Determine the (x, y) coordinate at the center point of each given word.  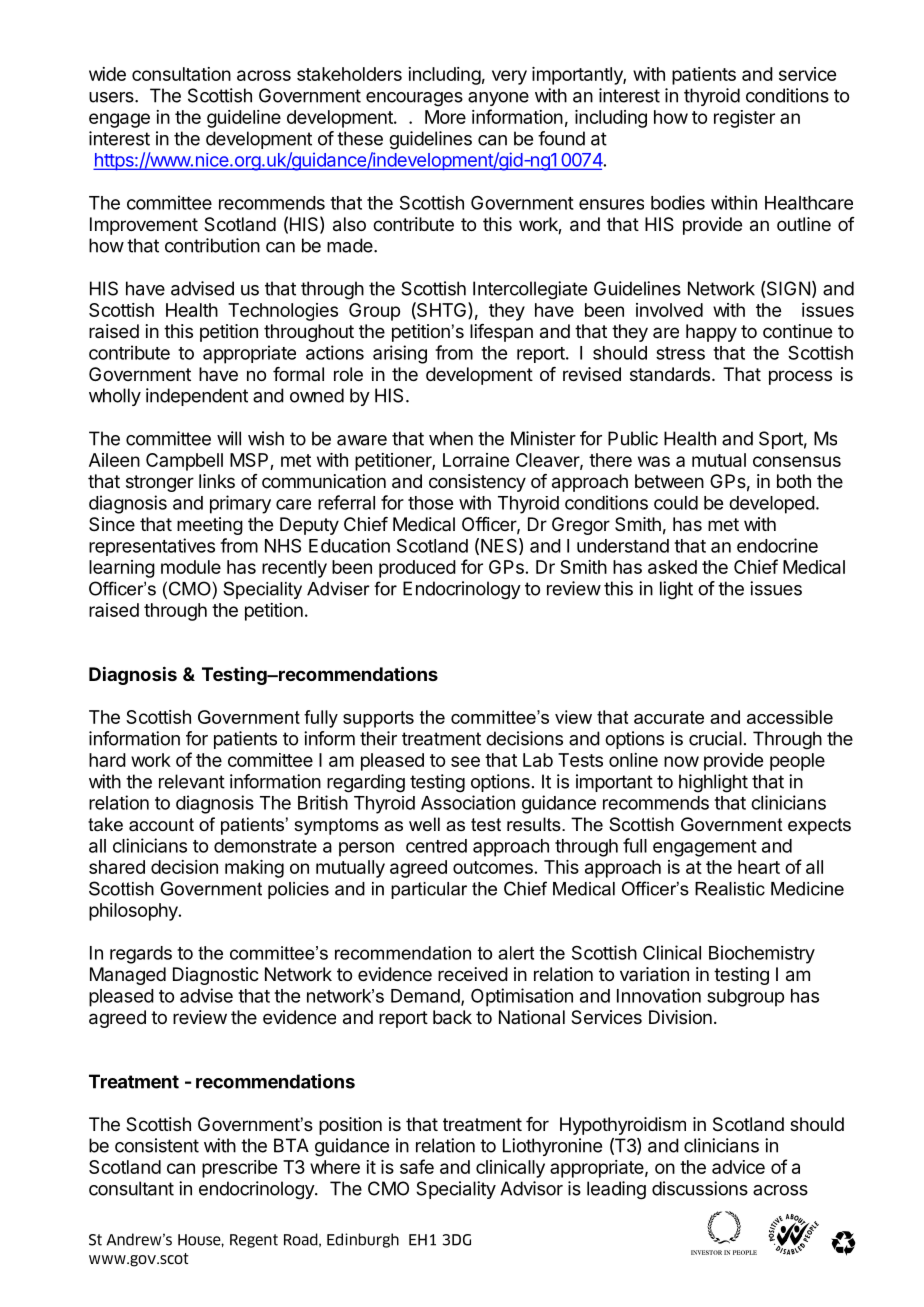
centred (436, 846)
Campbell (184, 462)
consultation (181, 74)
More (445, 117)
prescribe (239, 1169)
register (744, 119)
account (161, 825)
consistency (477, 483)
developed (772, 505)
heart (759, 867)
